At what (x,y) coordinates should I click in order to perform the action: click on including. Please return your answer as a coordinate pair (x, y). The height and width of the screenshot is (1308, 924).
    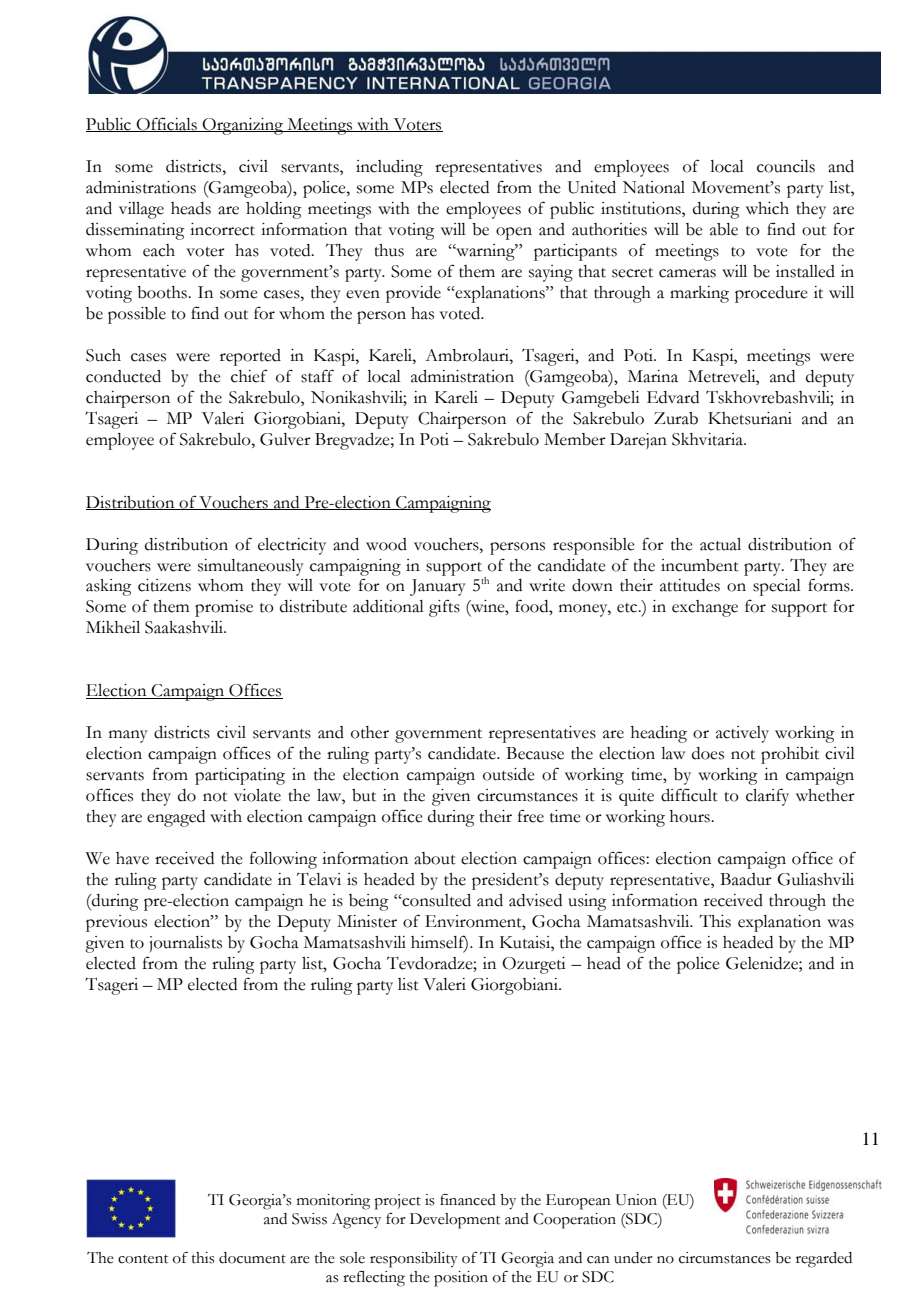
    Looking at the image, I should click on (389, 168).
